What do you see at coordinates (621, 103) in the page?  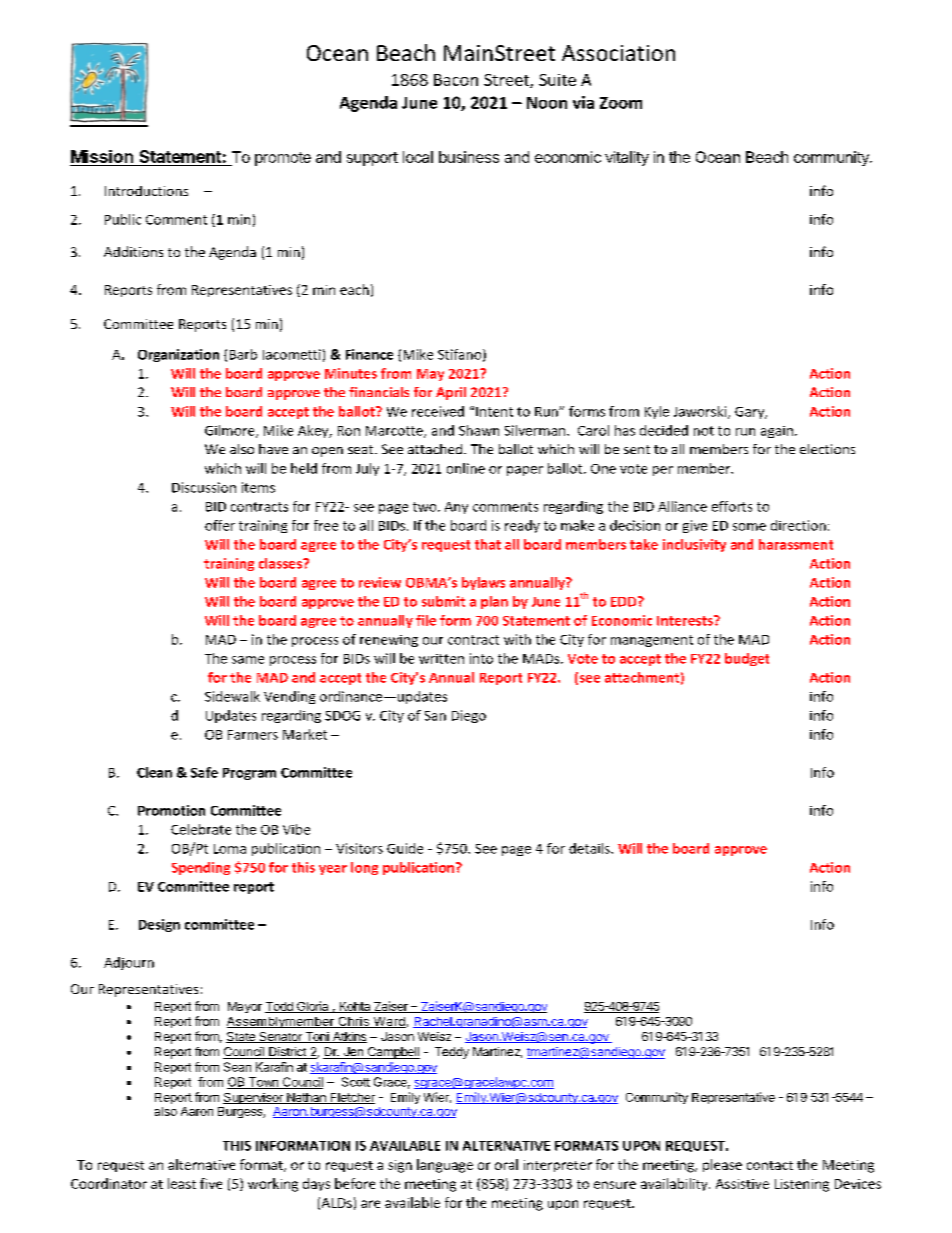 I see `Zoom` at bounding box center [621, 103].
